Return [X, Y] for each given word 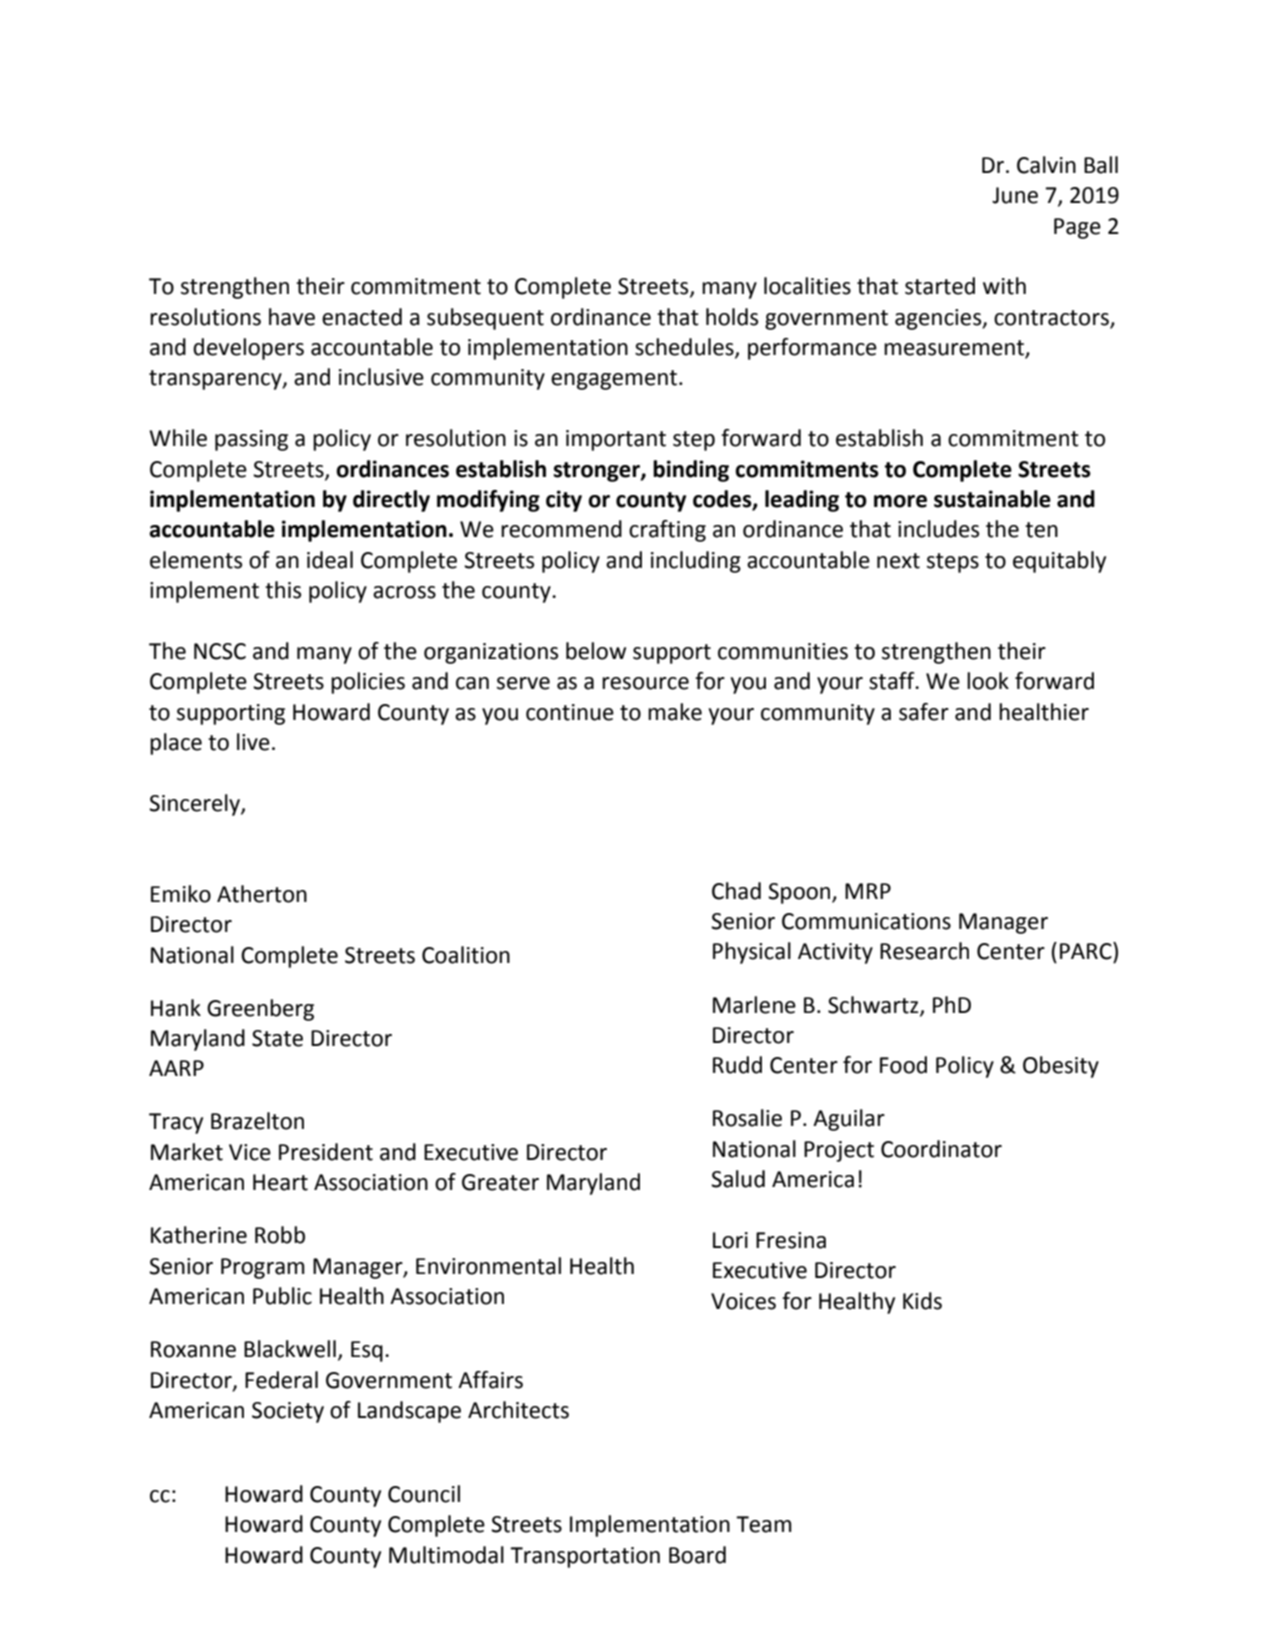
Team [764, 1524]
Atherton [262, 894]
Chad [736, 891]
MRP [868, 891]
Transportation [585, 1557]
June [1015, 195]
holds [732, 317]
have [292, 317]
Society [288, 1412]
